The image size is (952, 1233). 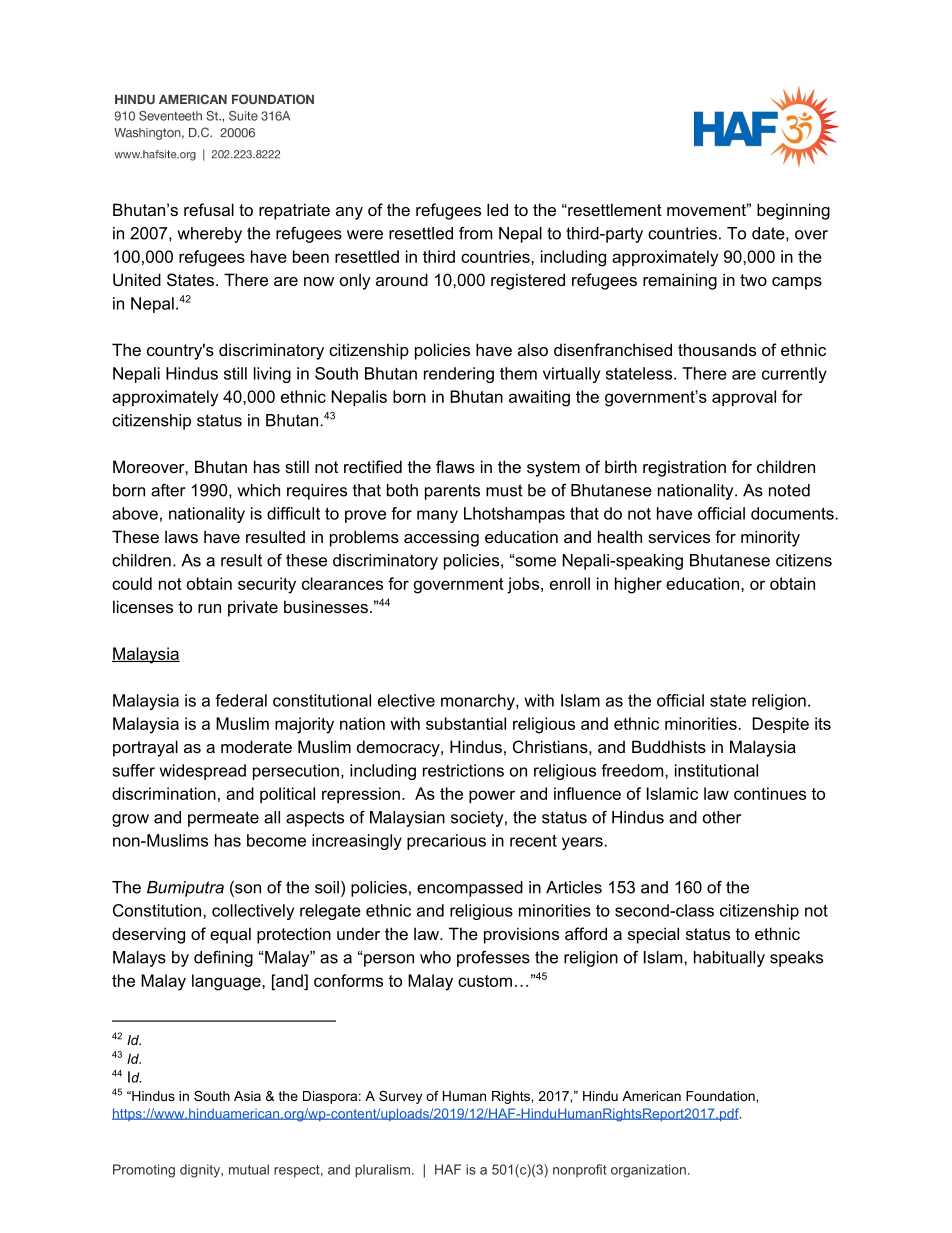 I want to click on Survey, so click(x=400, y=1097).
